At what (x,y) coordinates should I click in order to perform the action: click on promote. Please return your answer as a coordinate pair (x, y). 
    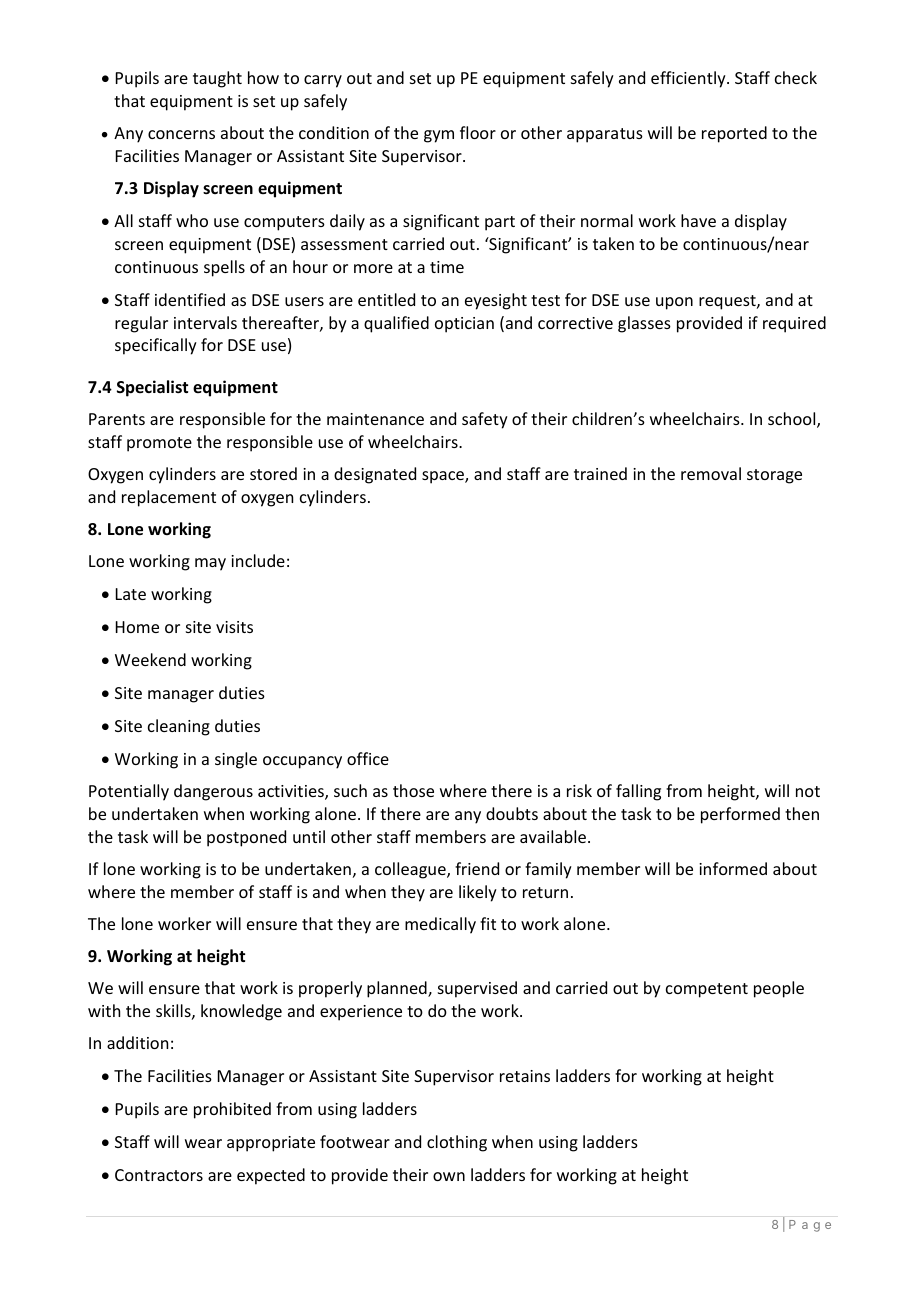
    Looking at the image, I should click on (159, 444).
